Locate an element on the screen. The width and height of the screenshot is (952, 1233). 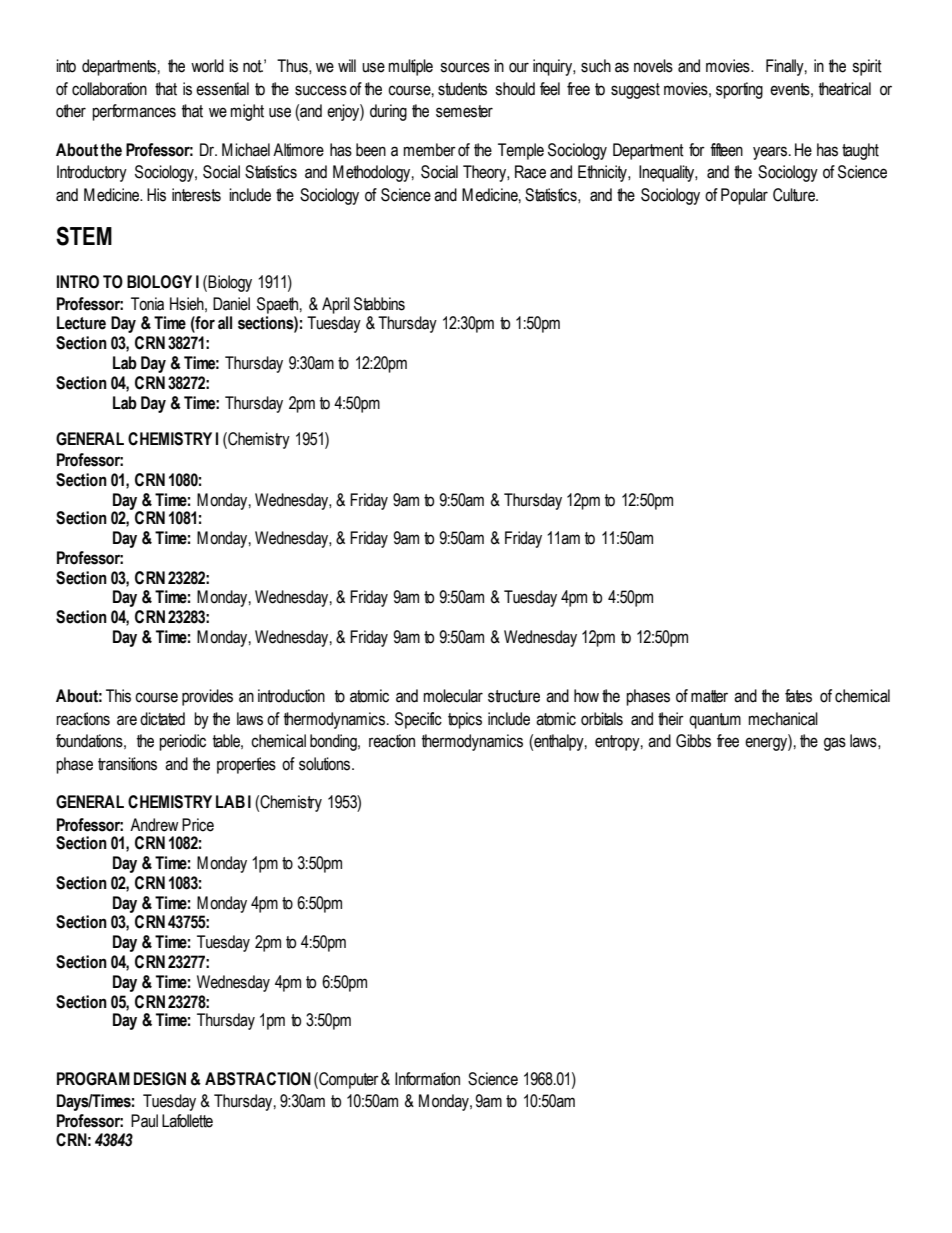
students is located at coordinates (462, 89).
